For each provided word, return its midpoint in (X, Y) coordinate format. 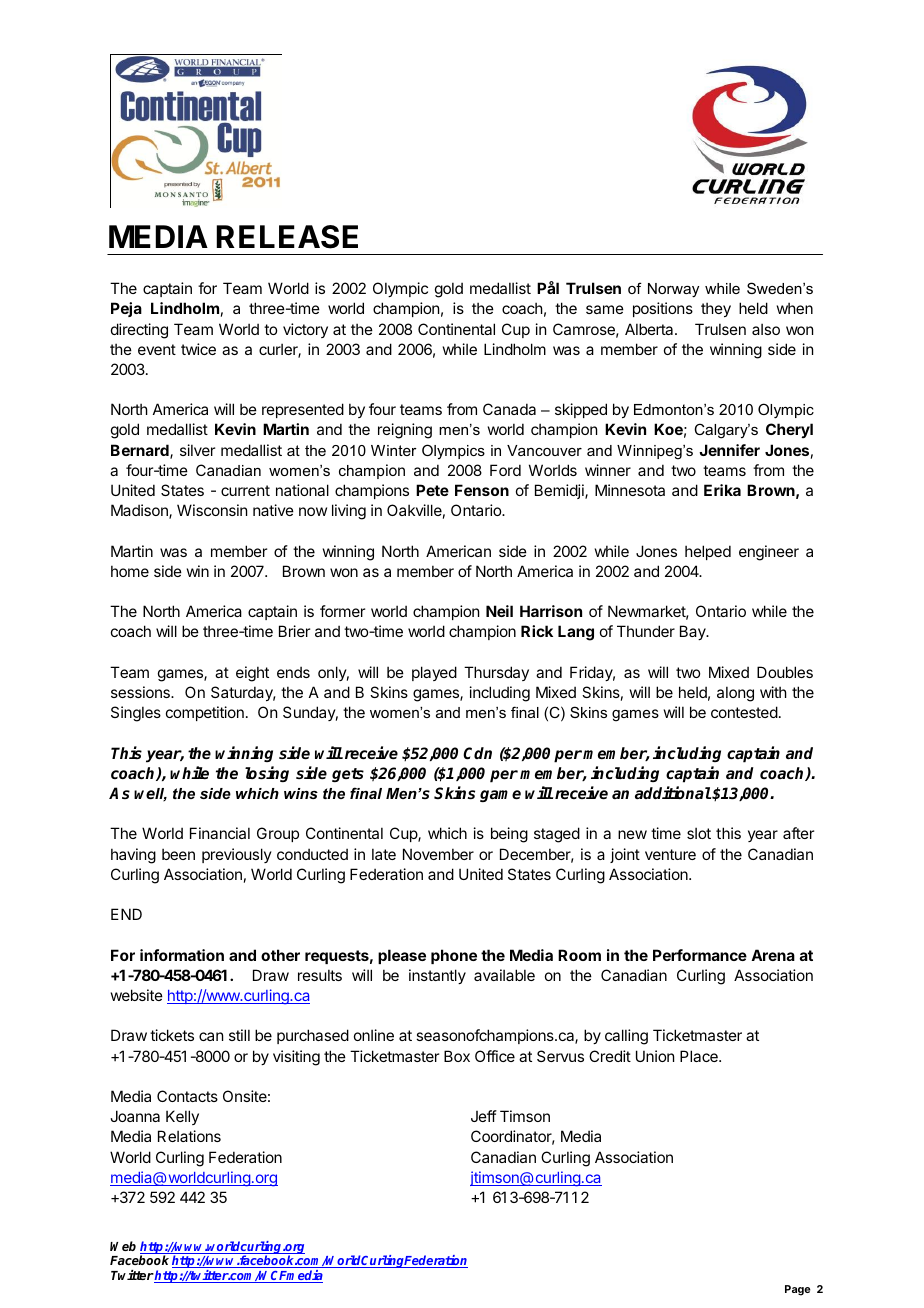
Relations (189, 1136)
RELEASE (287, 237)
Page (798, 1290)
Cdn (477, 753)
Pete (432, 490)
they (716, 309)
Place (700, 1056)
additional (673, 792)
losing (267, 774)
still (239, 1035)
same (605, 309)
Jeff (484, 1116)
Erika (722, 490)
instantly (437, 976)
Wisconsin (212, 510)
